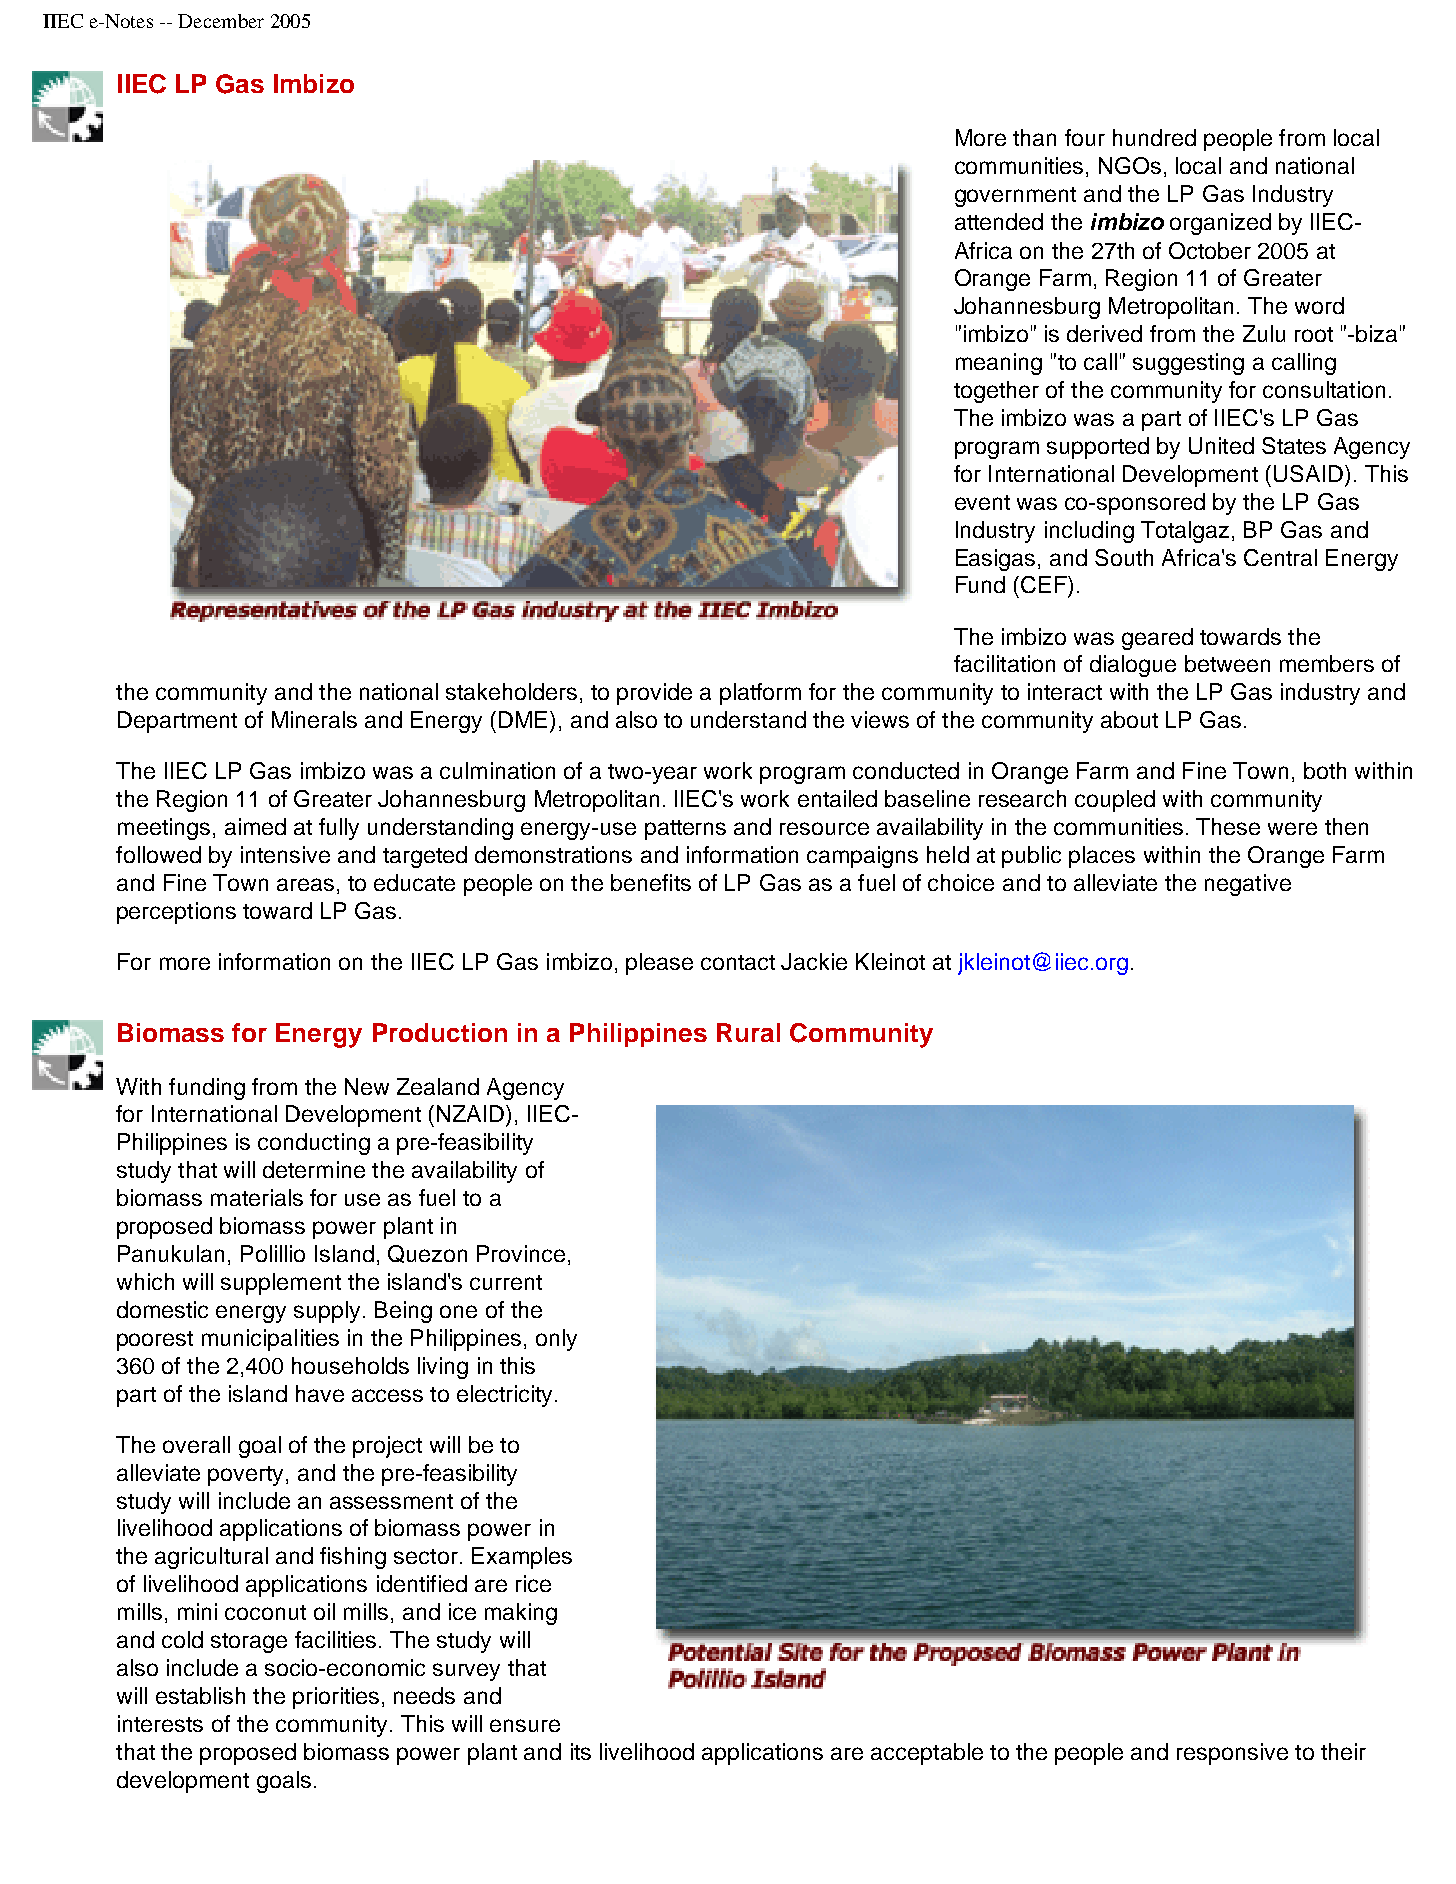  I want to click on December, so click(221, 21).
